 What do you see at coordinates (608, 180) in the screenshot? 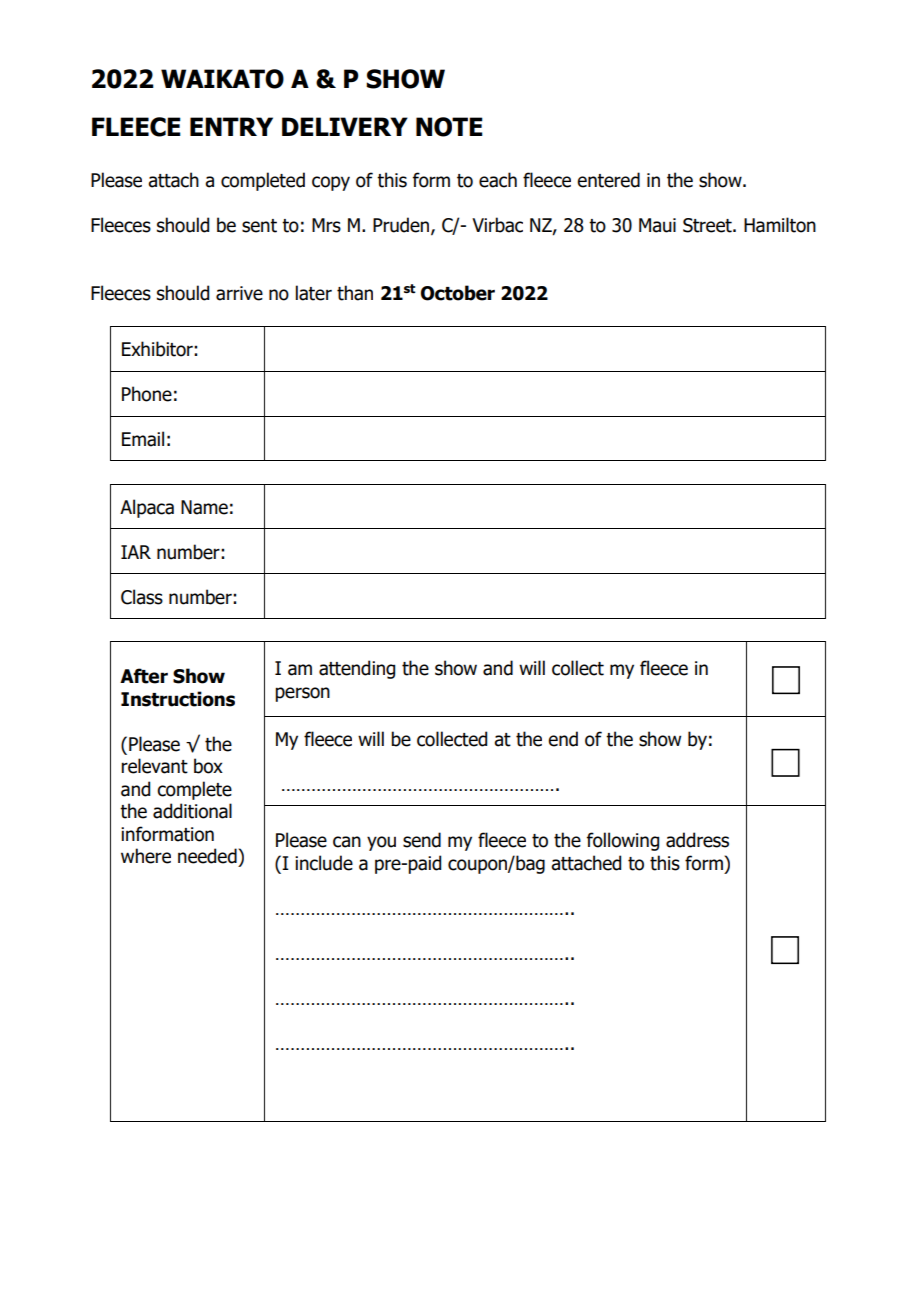
I see `entered` at bounding box center [608, 180].
